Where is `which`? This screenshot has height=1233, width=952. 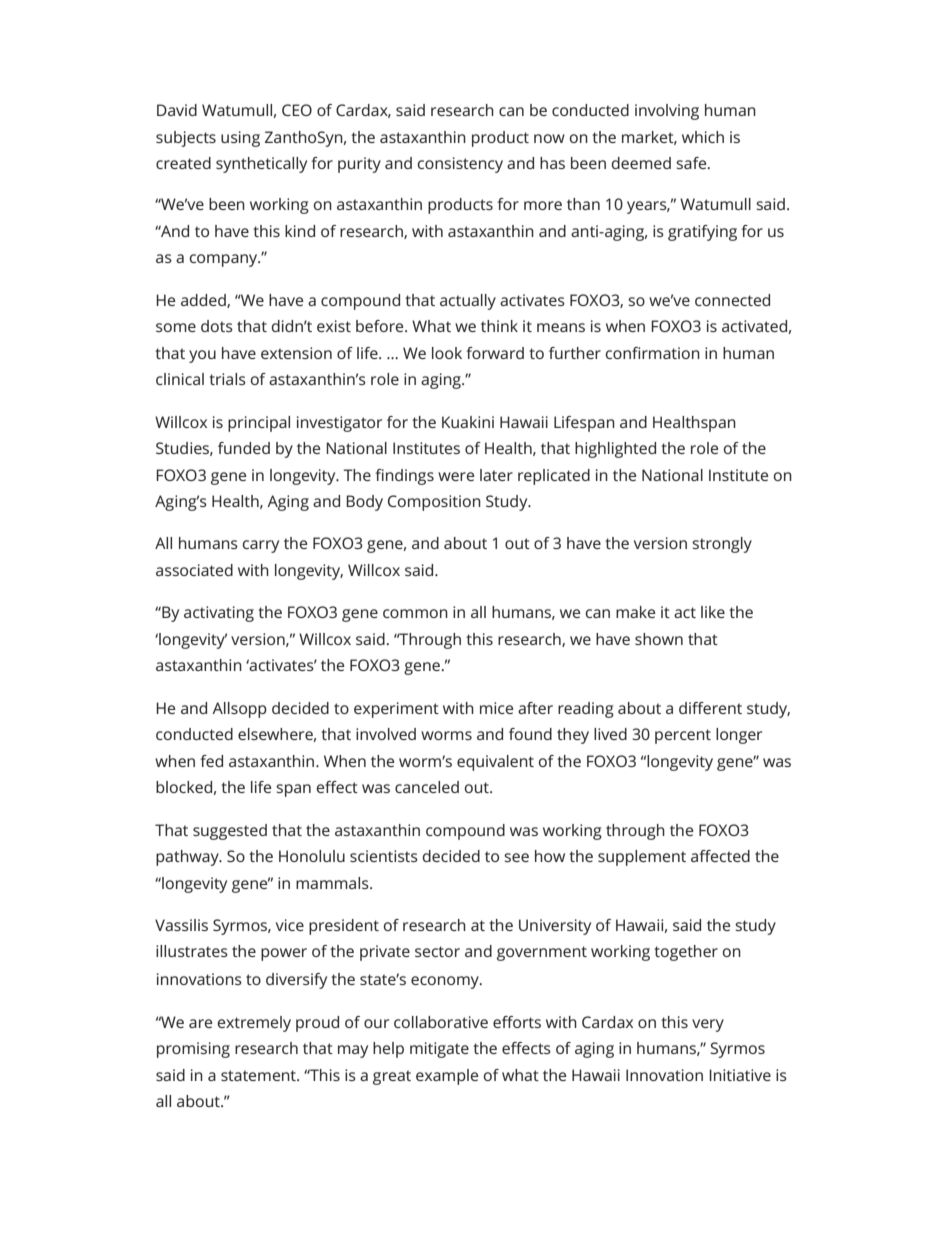
which is located at coordinates (703, 137).
